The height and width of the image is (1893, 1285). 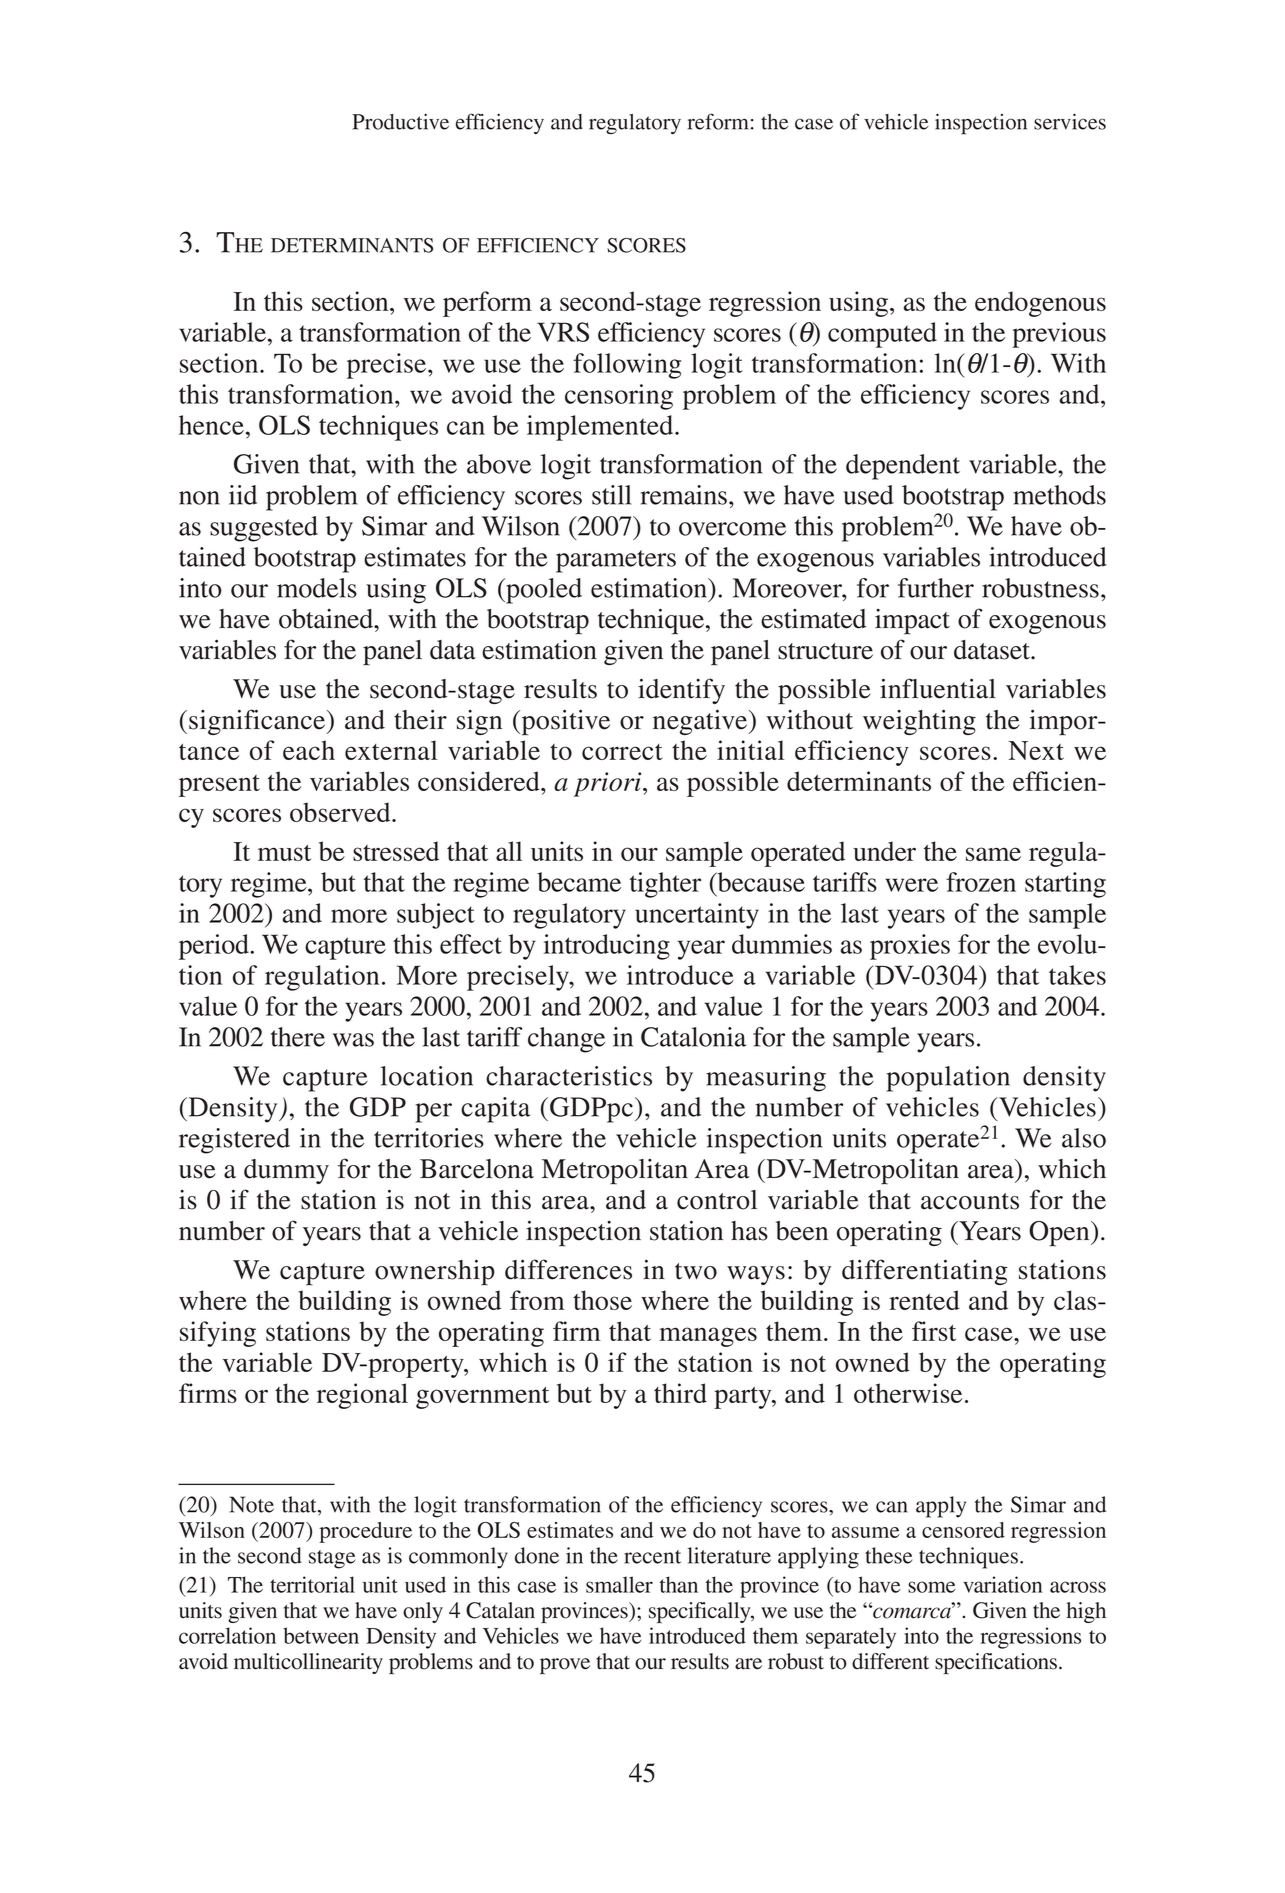 What do you see at coordinates (938, 688) in the image?
I see `influential` at bounding box center [938, 688].
